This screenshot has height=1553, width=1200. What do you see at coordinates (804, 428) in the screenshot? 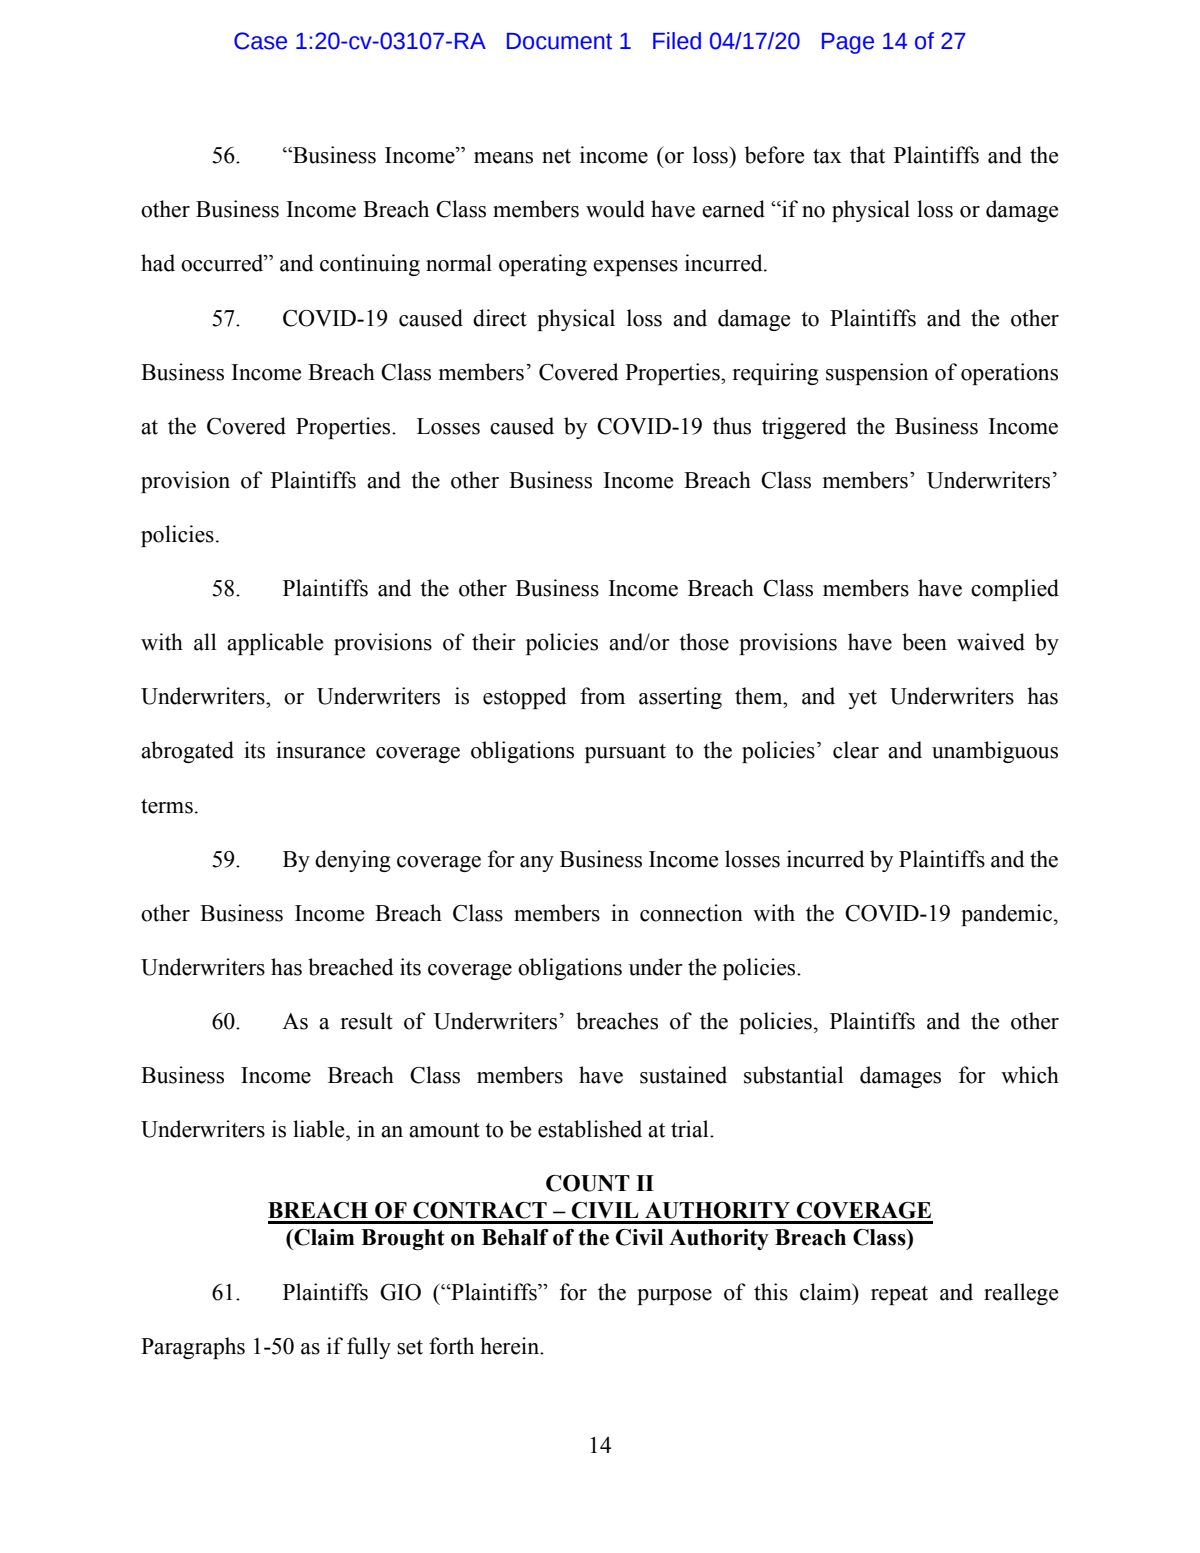
I see `triggered` at bounding box center [804, 428].
